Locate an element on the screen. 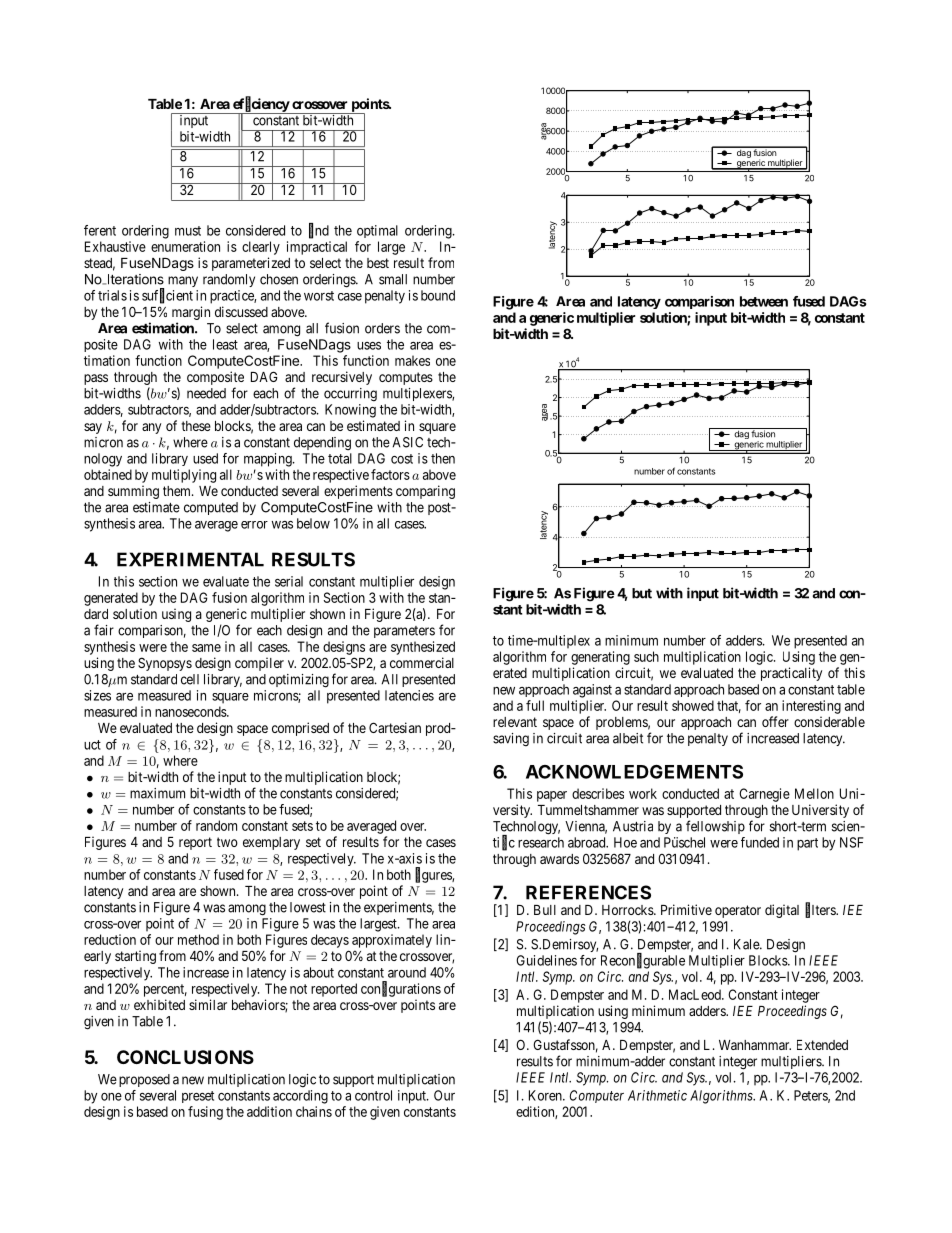 The image size is (952, 1233). preset is located at coordinates (198, 1097).
